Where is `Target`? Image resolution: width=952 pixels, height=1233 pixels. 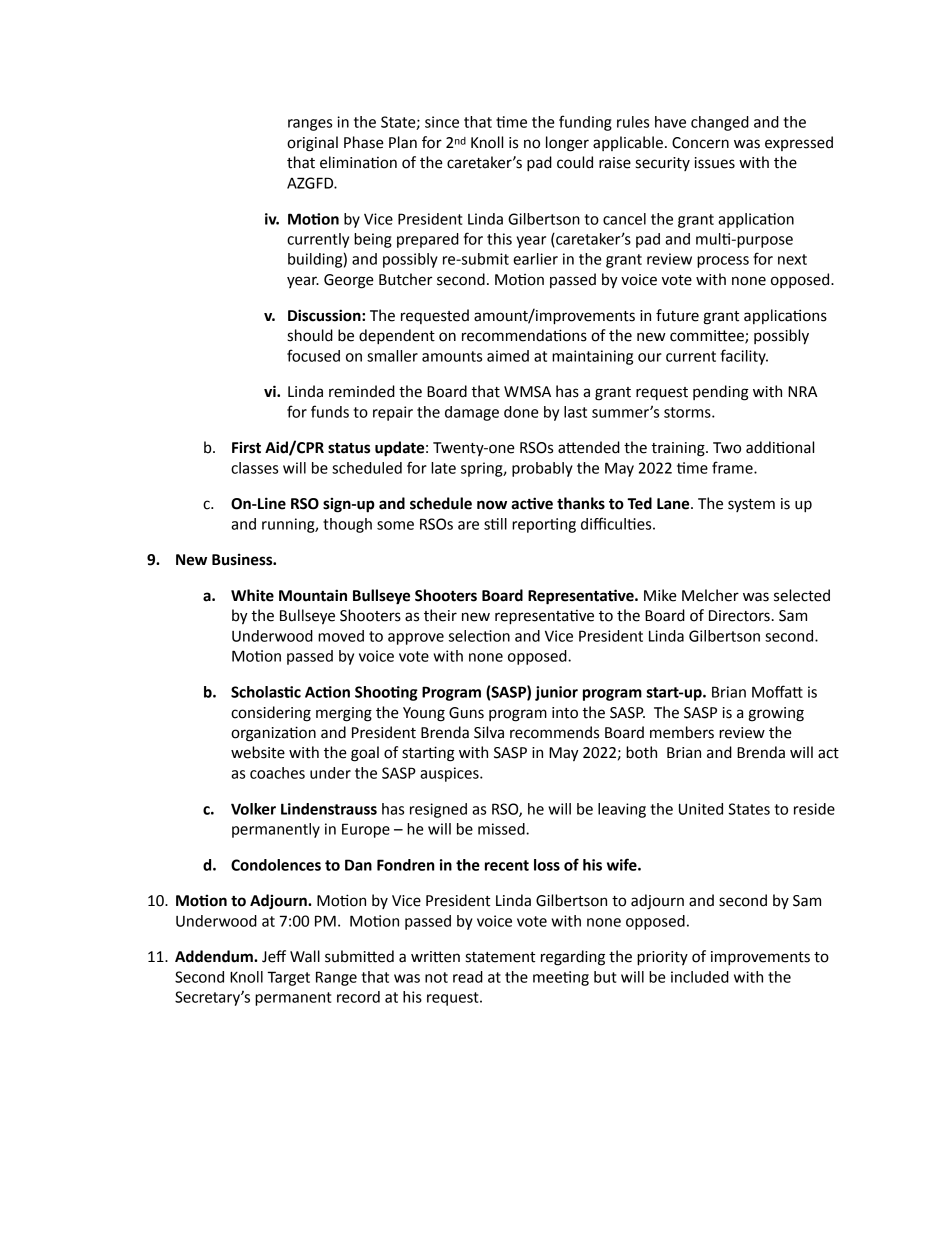
Target is located at coordinates (288, 978).
